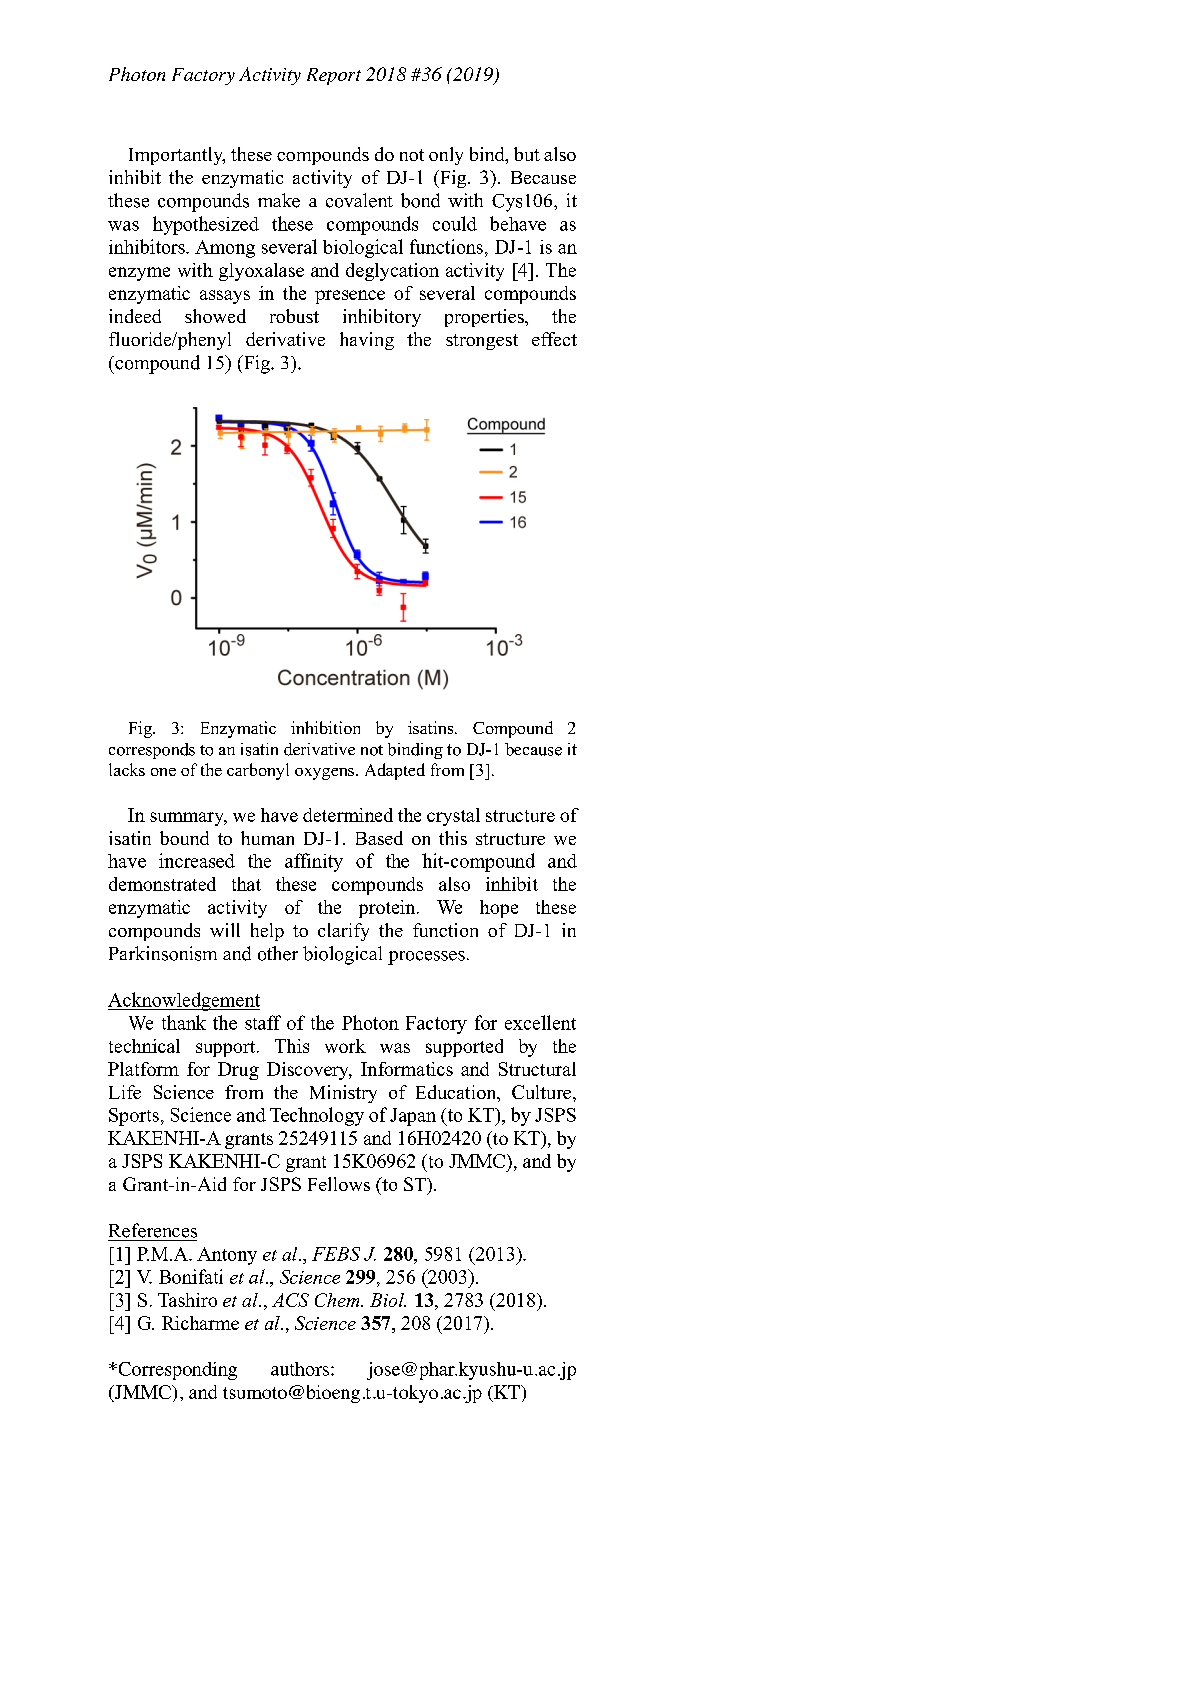 Image resolution: width=1195 pixels, height=1691 pixels. I want to click on Corresponding, so click(176, 1371).
